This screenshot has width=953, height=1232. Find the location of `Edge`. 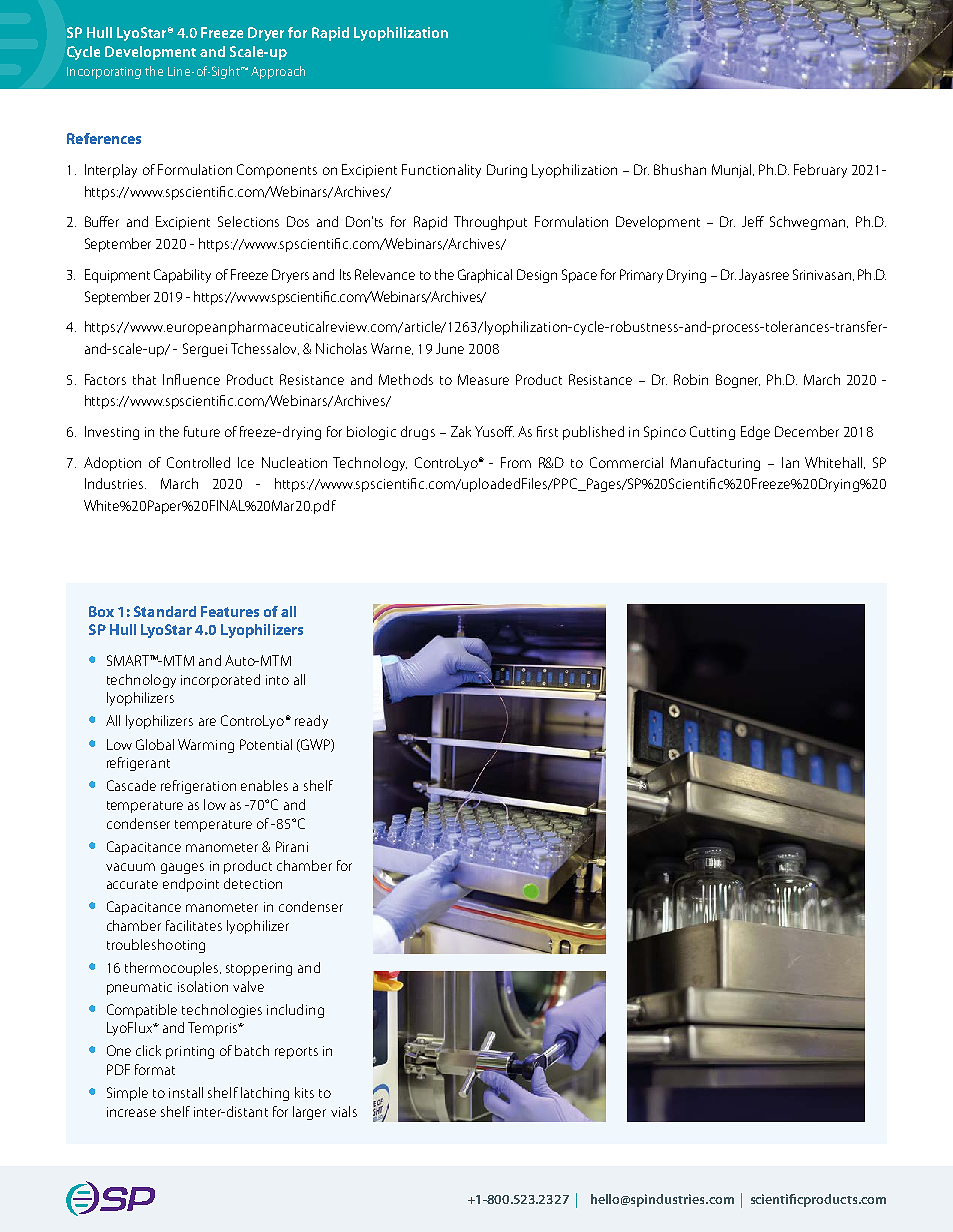

Edge is located at coordinates (755, 433).
